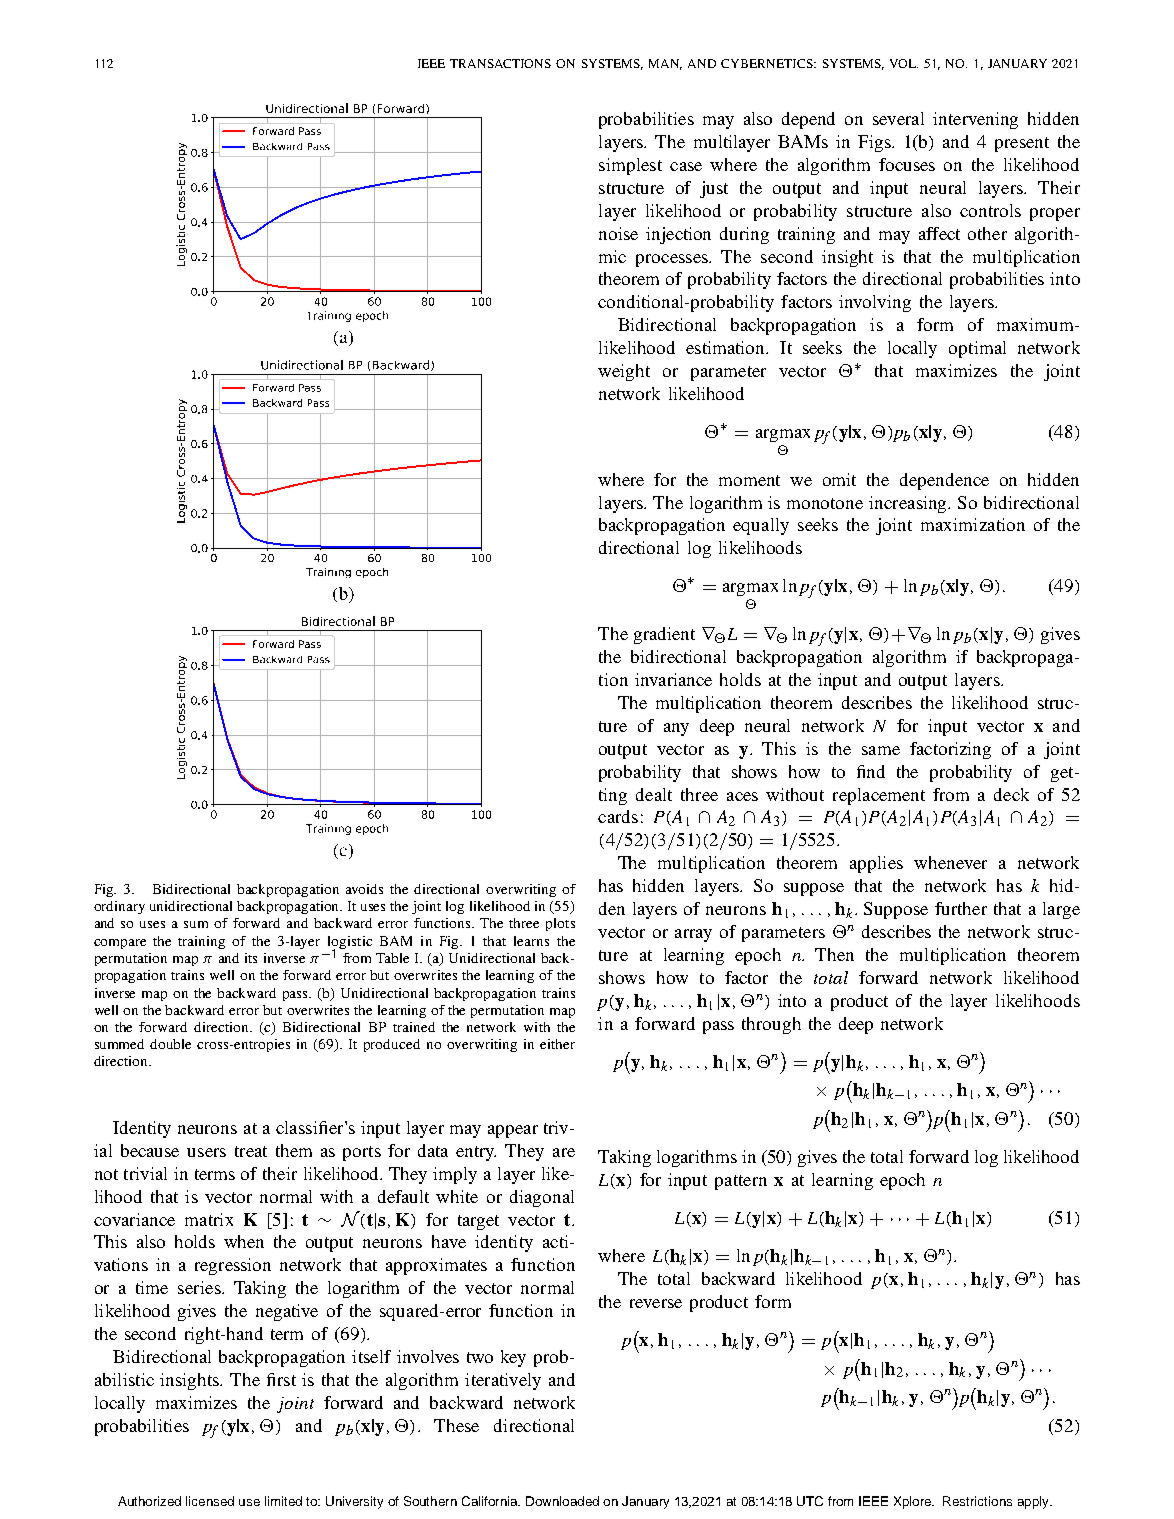  Describe the element at coordinates (210, 1501) in the screenshot. I see `licensed` at that location.
